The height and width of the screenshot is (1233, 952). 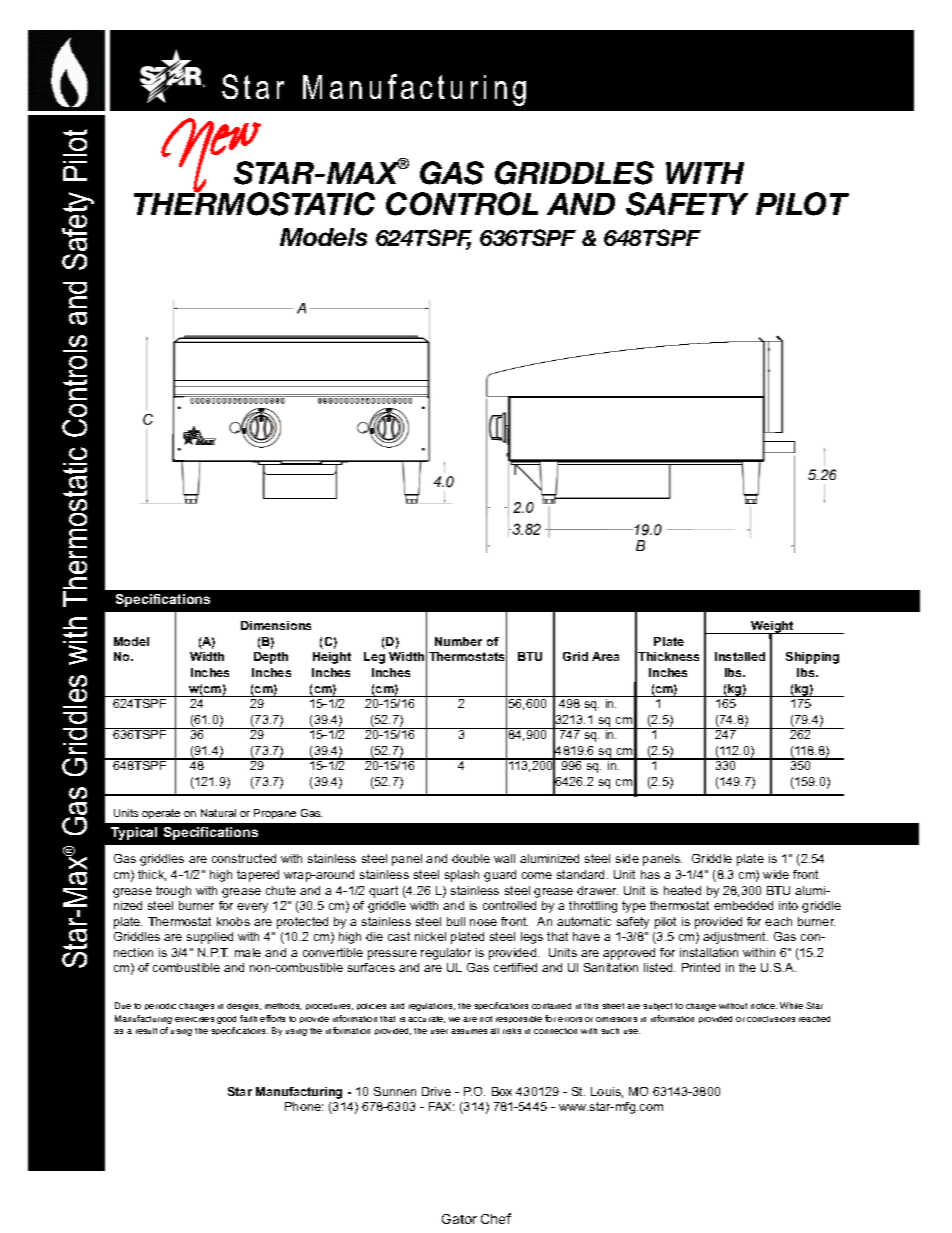 I want to click on Installed, so click(x=740, y=656).
